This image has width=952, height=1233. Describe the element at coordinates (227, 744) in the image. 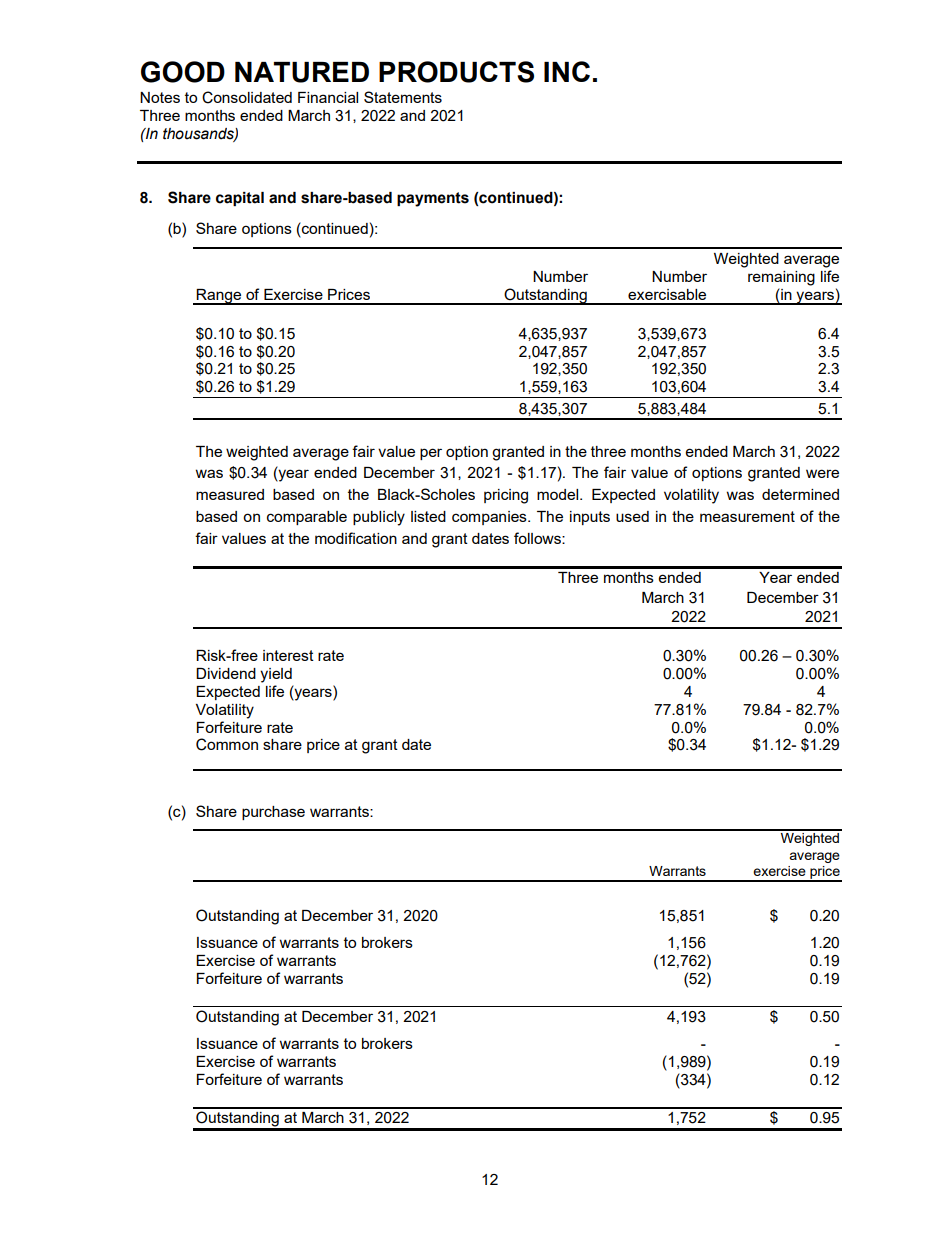

I see `Common` at that location.
